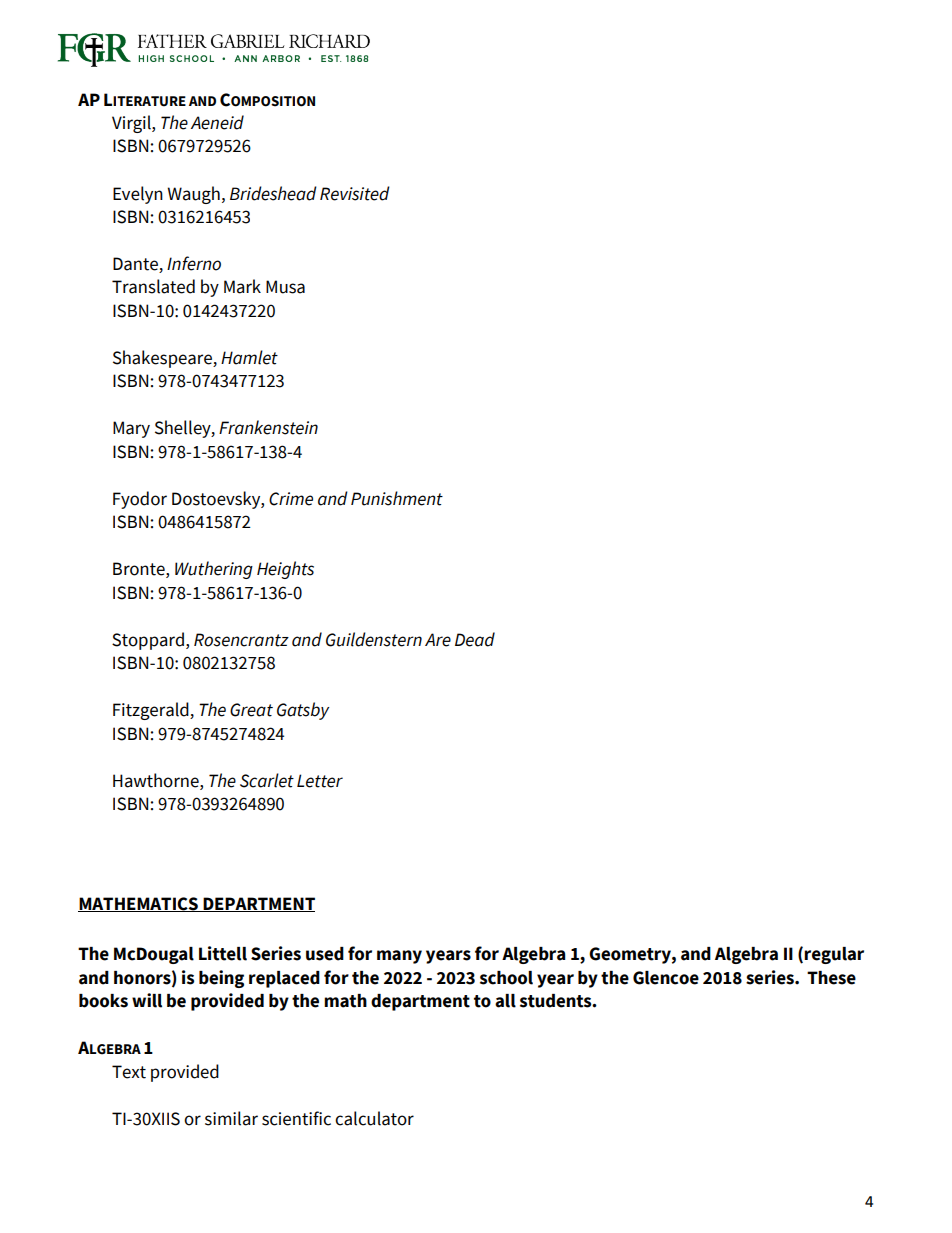  What do you see at coordinates (157, 780) in the screenshot?
I see `Hawthorne` at bounding box center [157, 780].
